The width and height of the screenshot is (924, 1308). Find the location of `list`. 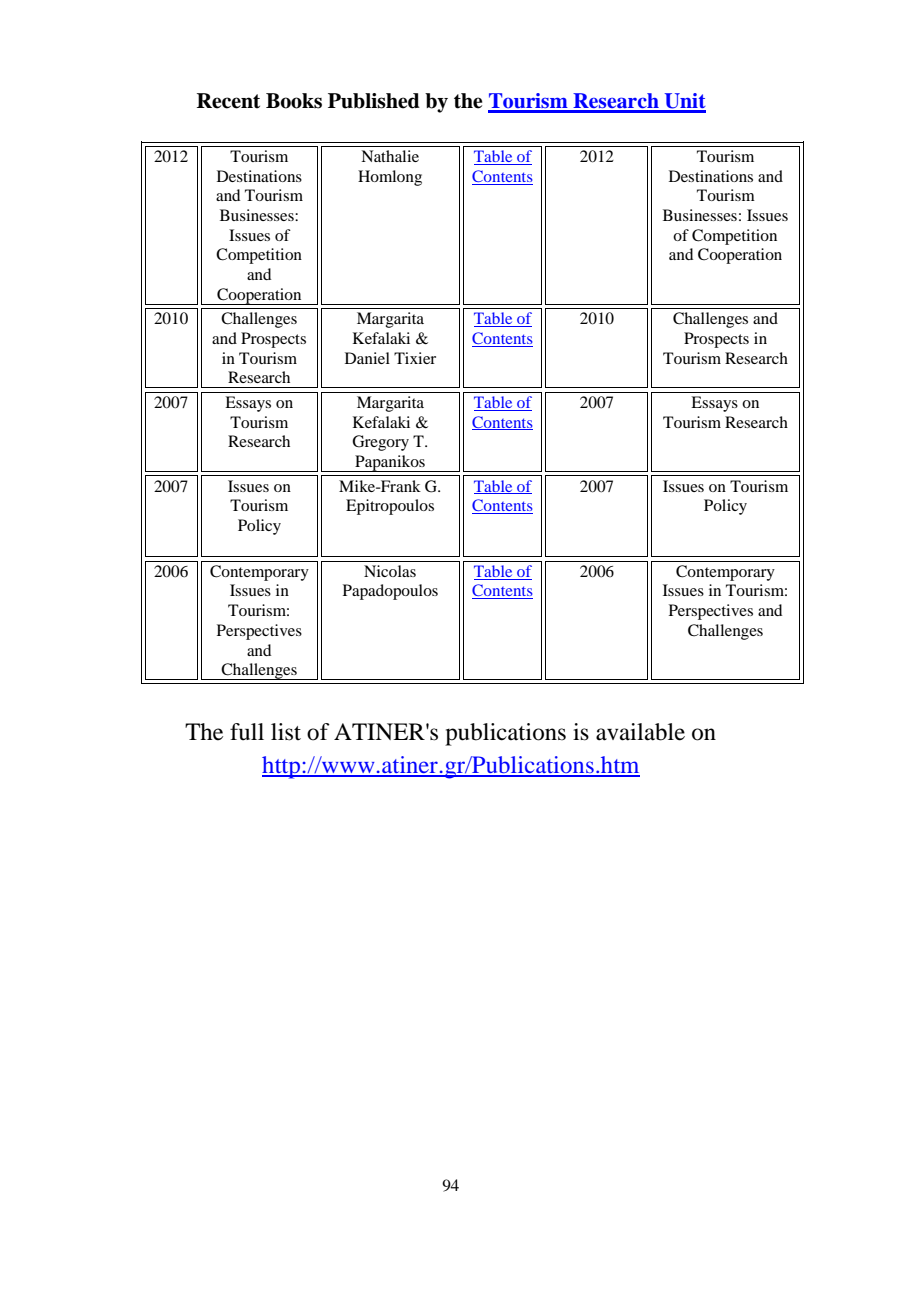

list is located at coordinates (286, 732).
